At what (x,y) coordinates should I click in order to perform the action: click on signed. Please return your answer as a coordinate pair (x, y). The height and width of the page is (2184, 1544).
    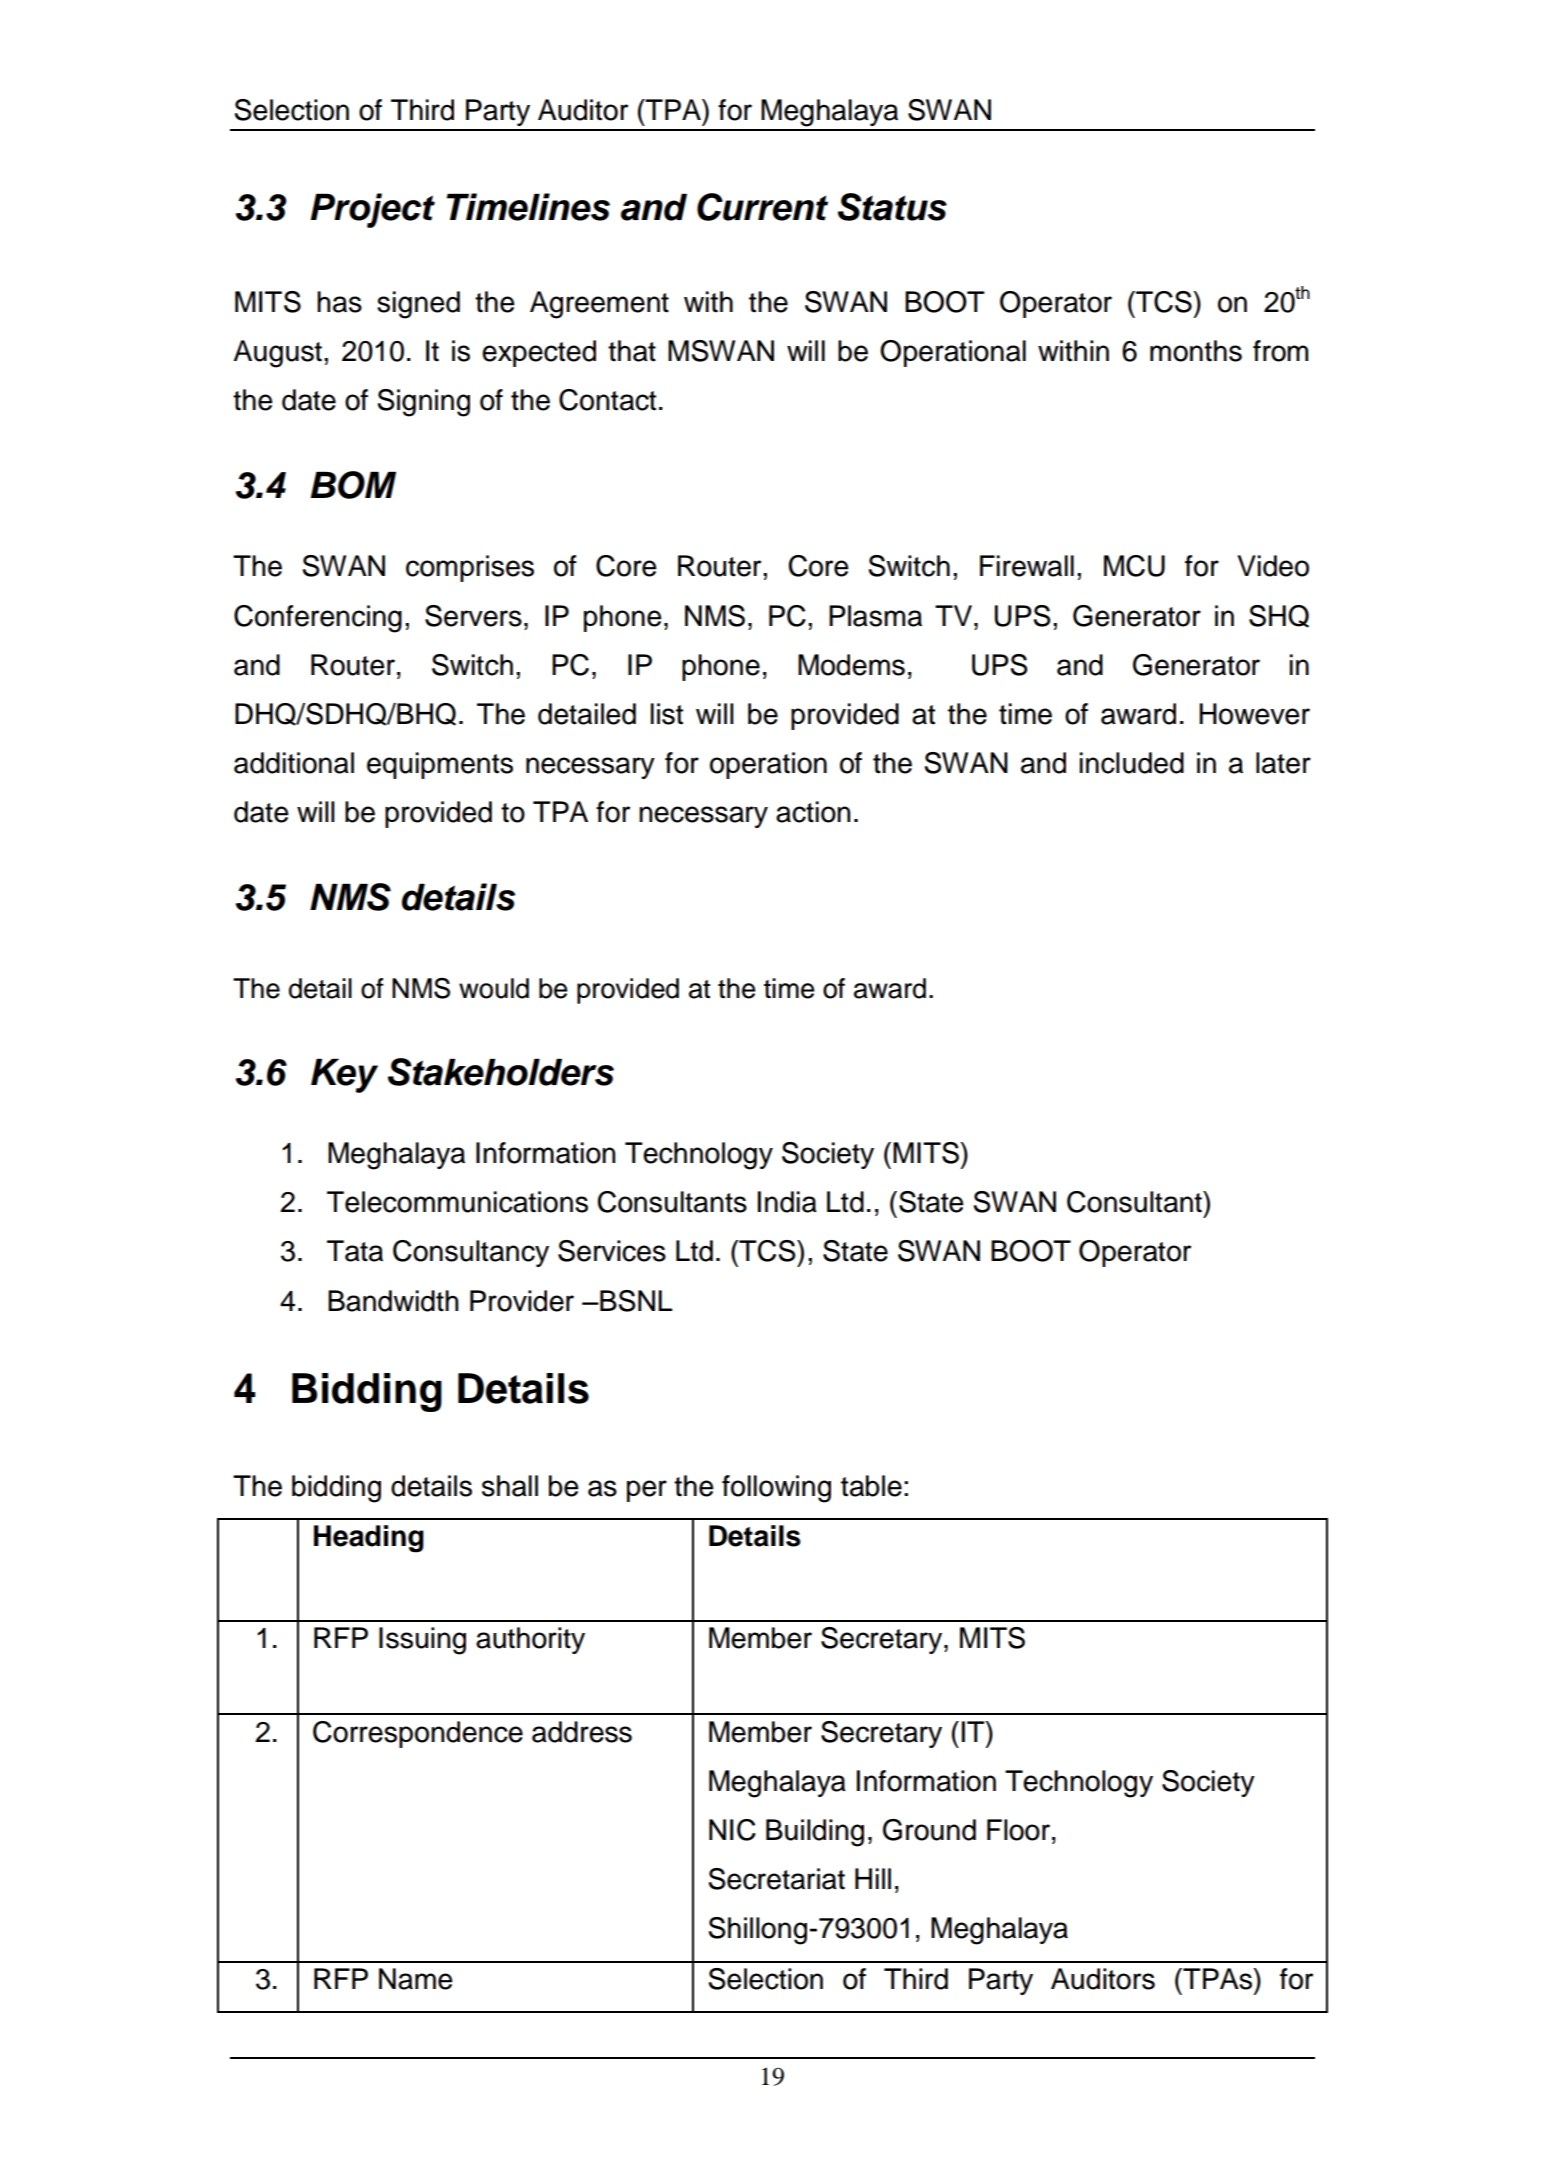
    Looking at the image, I should click on (418, 305).
